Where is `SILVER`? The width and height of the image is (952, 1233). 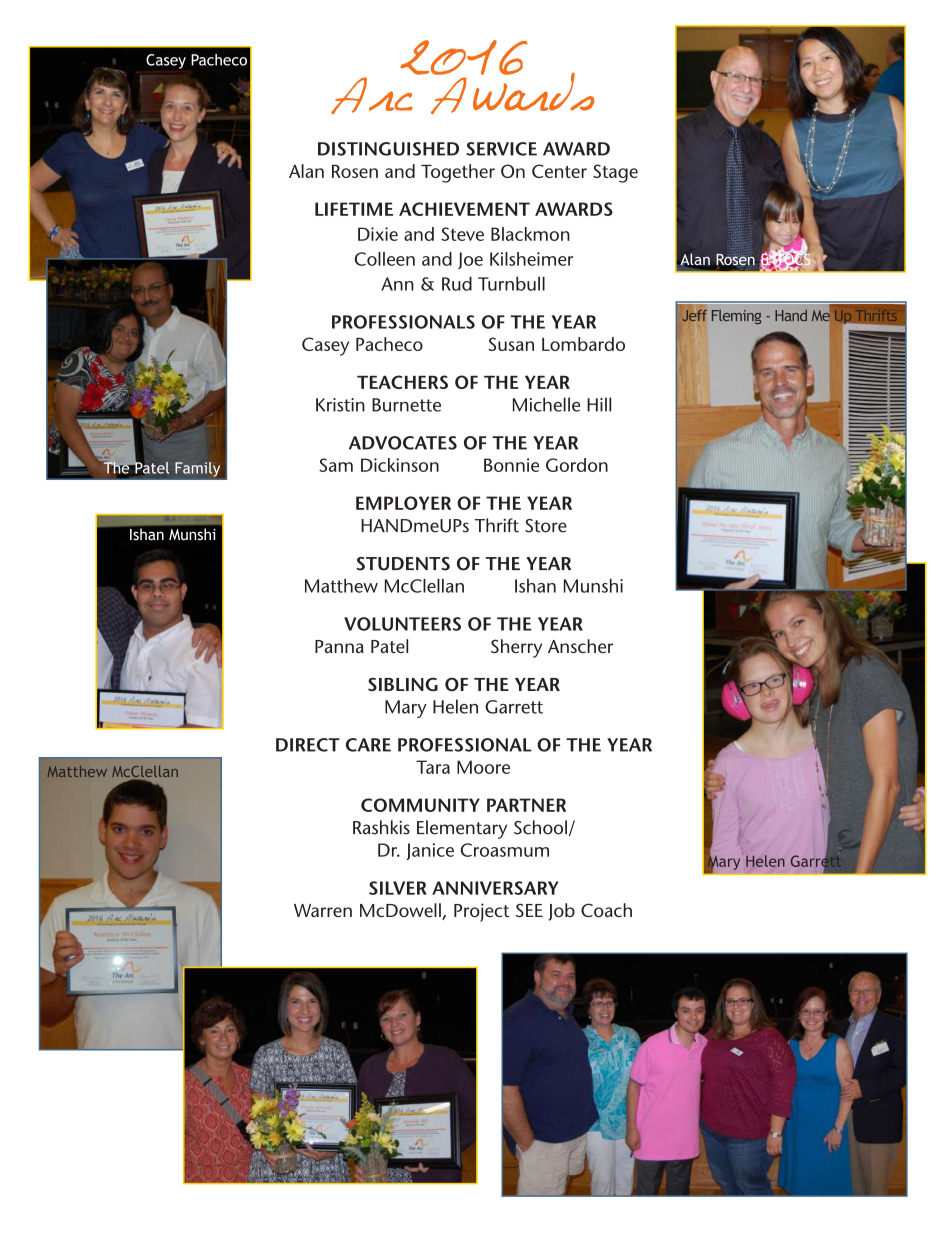
SILVER is located at coordinates (398, 888).
